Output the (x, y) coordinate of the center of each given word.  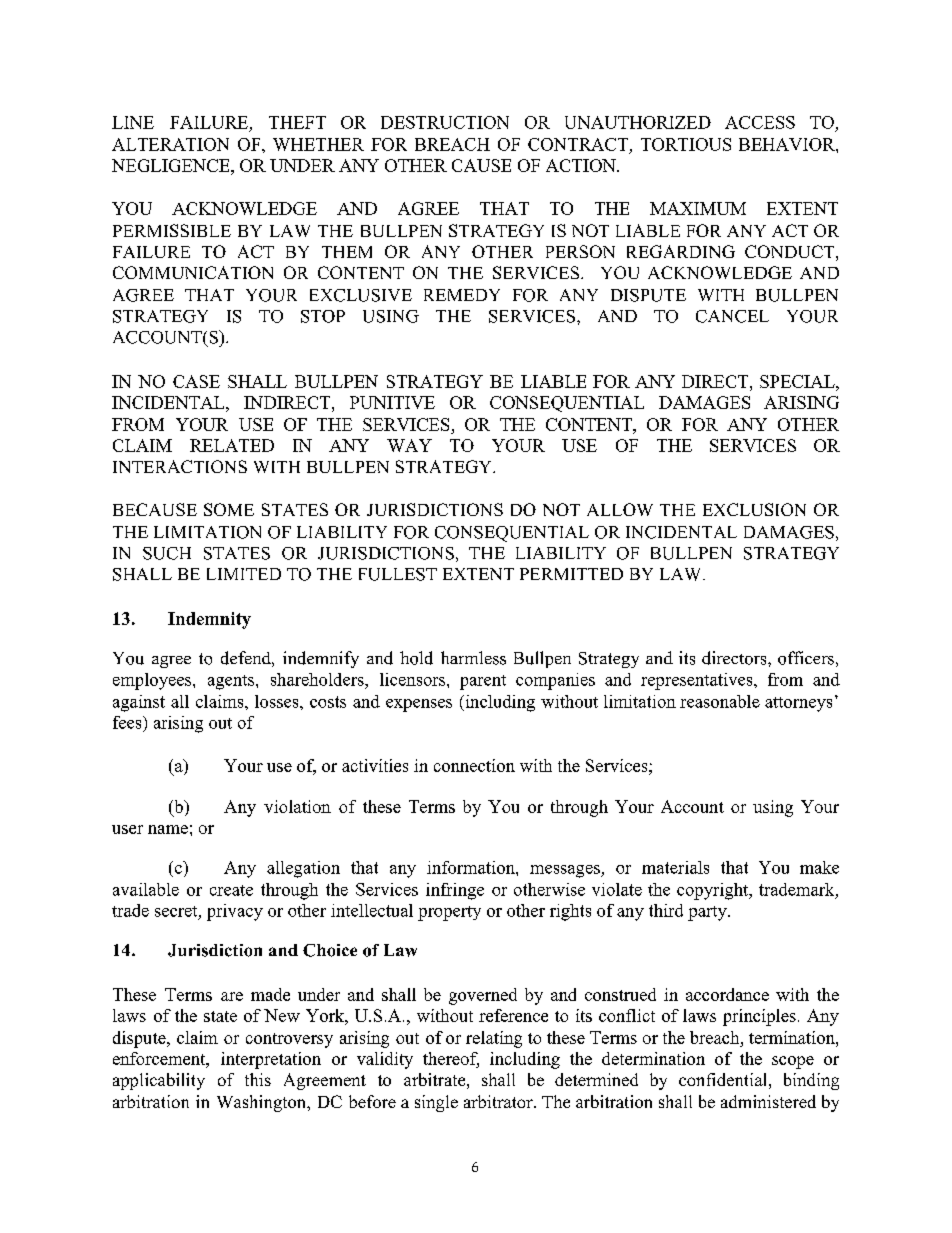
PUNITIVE (392, 402)
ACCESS (760, 122)
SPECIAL (798, 381)
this (258, 1079)
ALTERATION (170, 144)
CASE (196, 381)
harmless (473, 658)
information (472, 867)
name (168, 829)
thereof (451, 1060)
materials (675, 867)
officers (806, 658)
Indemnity (209, 620)
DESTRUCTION (445, 122)
